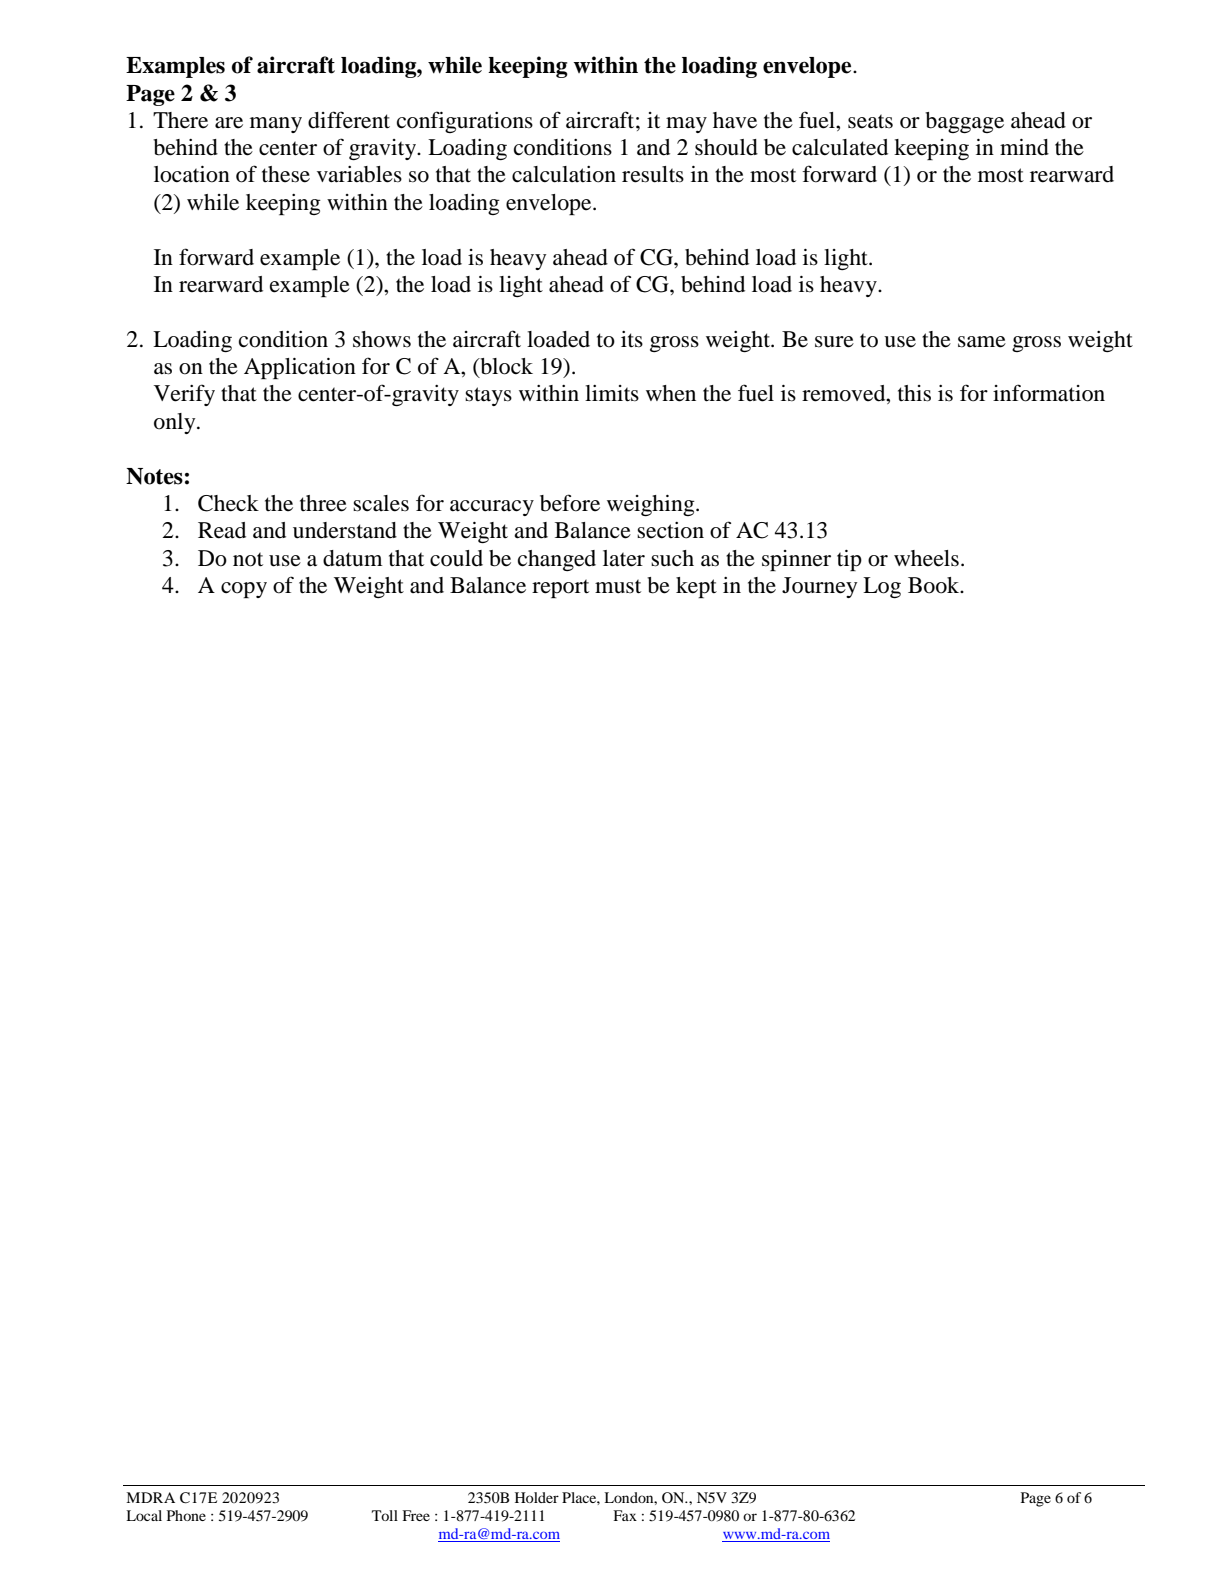 This screenshot has height=1570, width=1213. Describe the element at coordinates (882, 587) in the screenshot. I see `Log` at that location.
